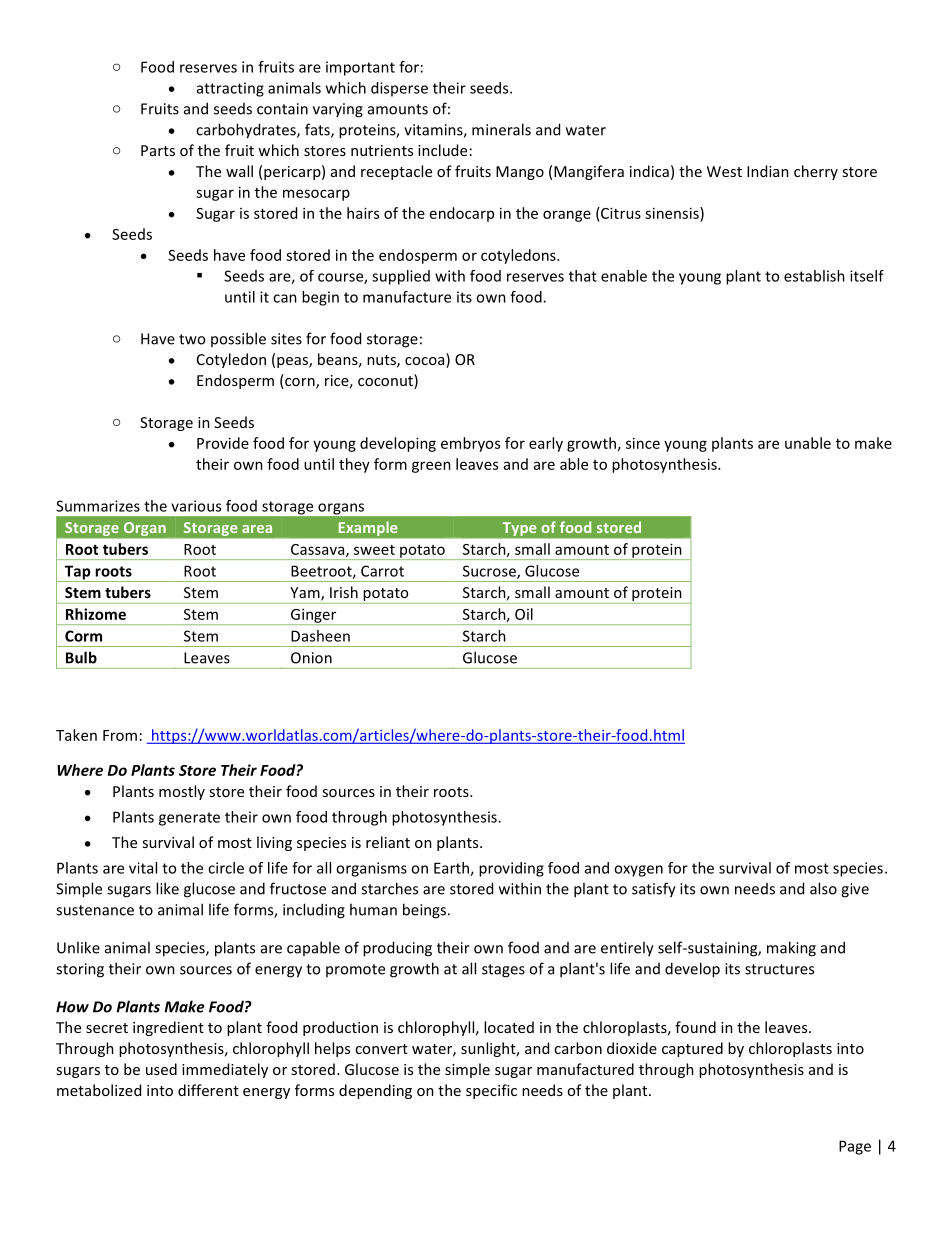 The height and width of the screenshot is (1233, 952). I want to click on minerals, so click(501, 129).
